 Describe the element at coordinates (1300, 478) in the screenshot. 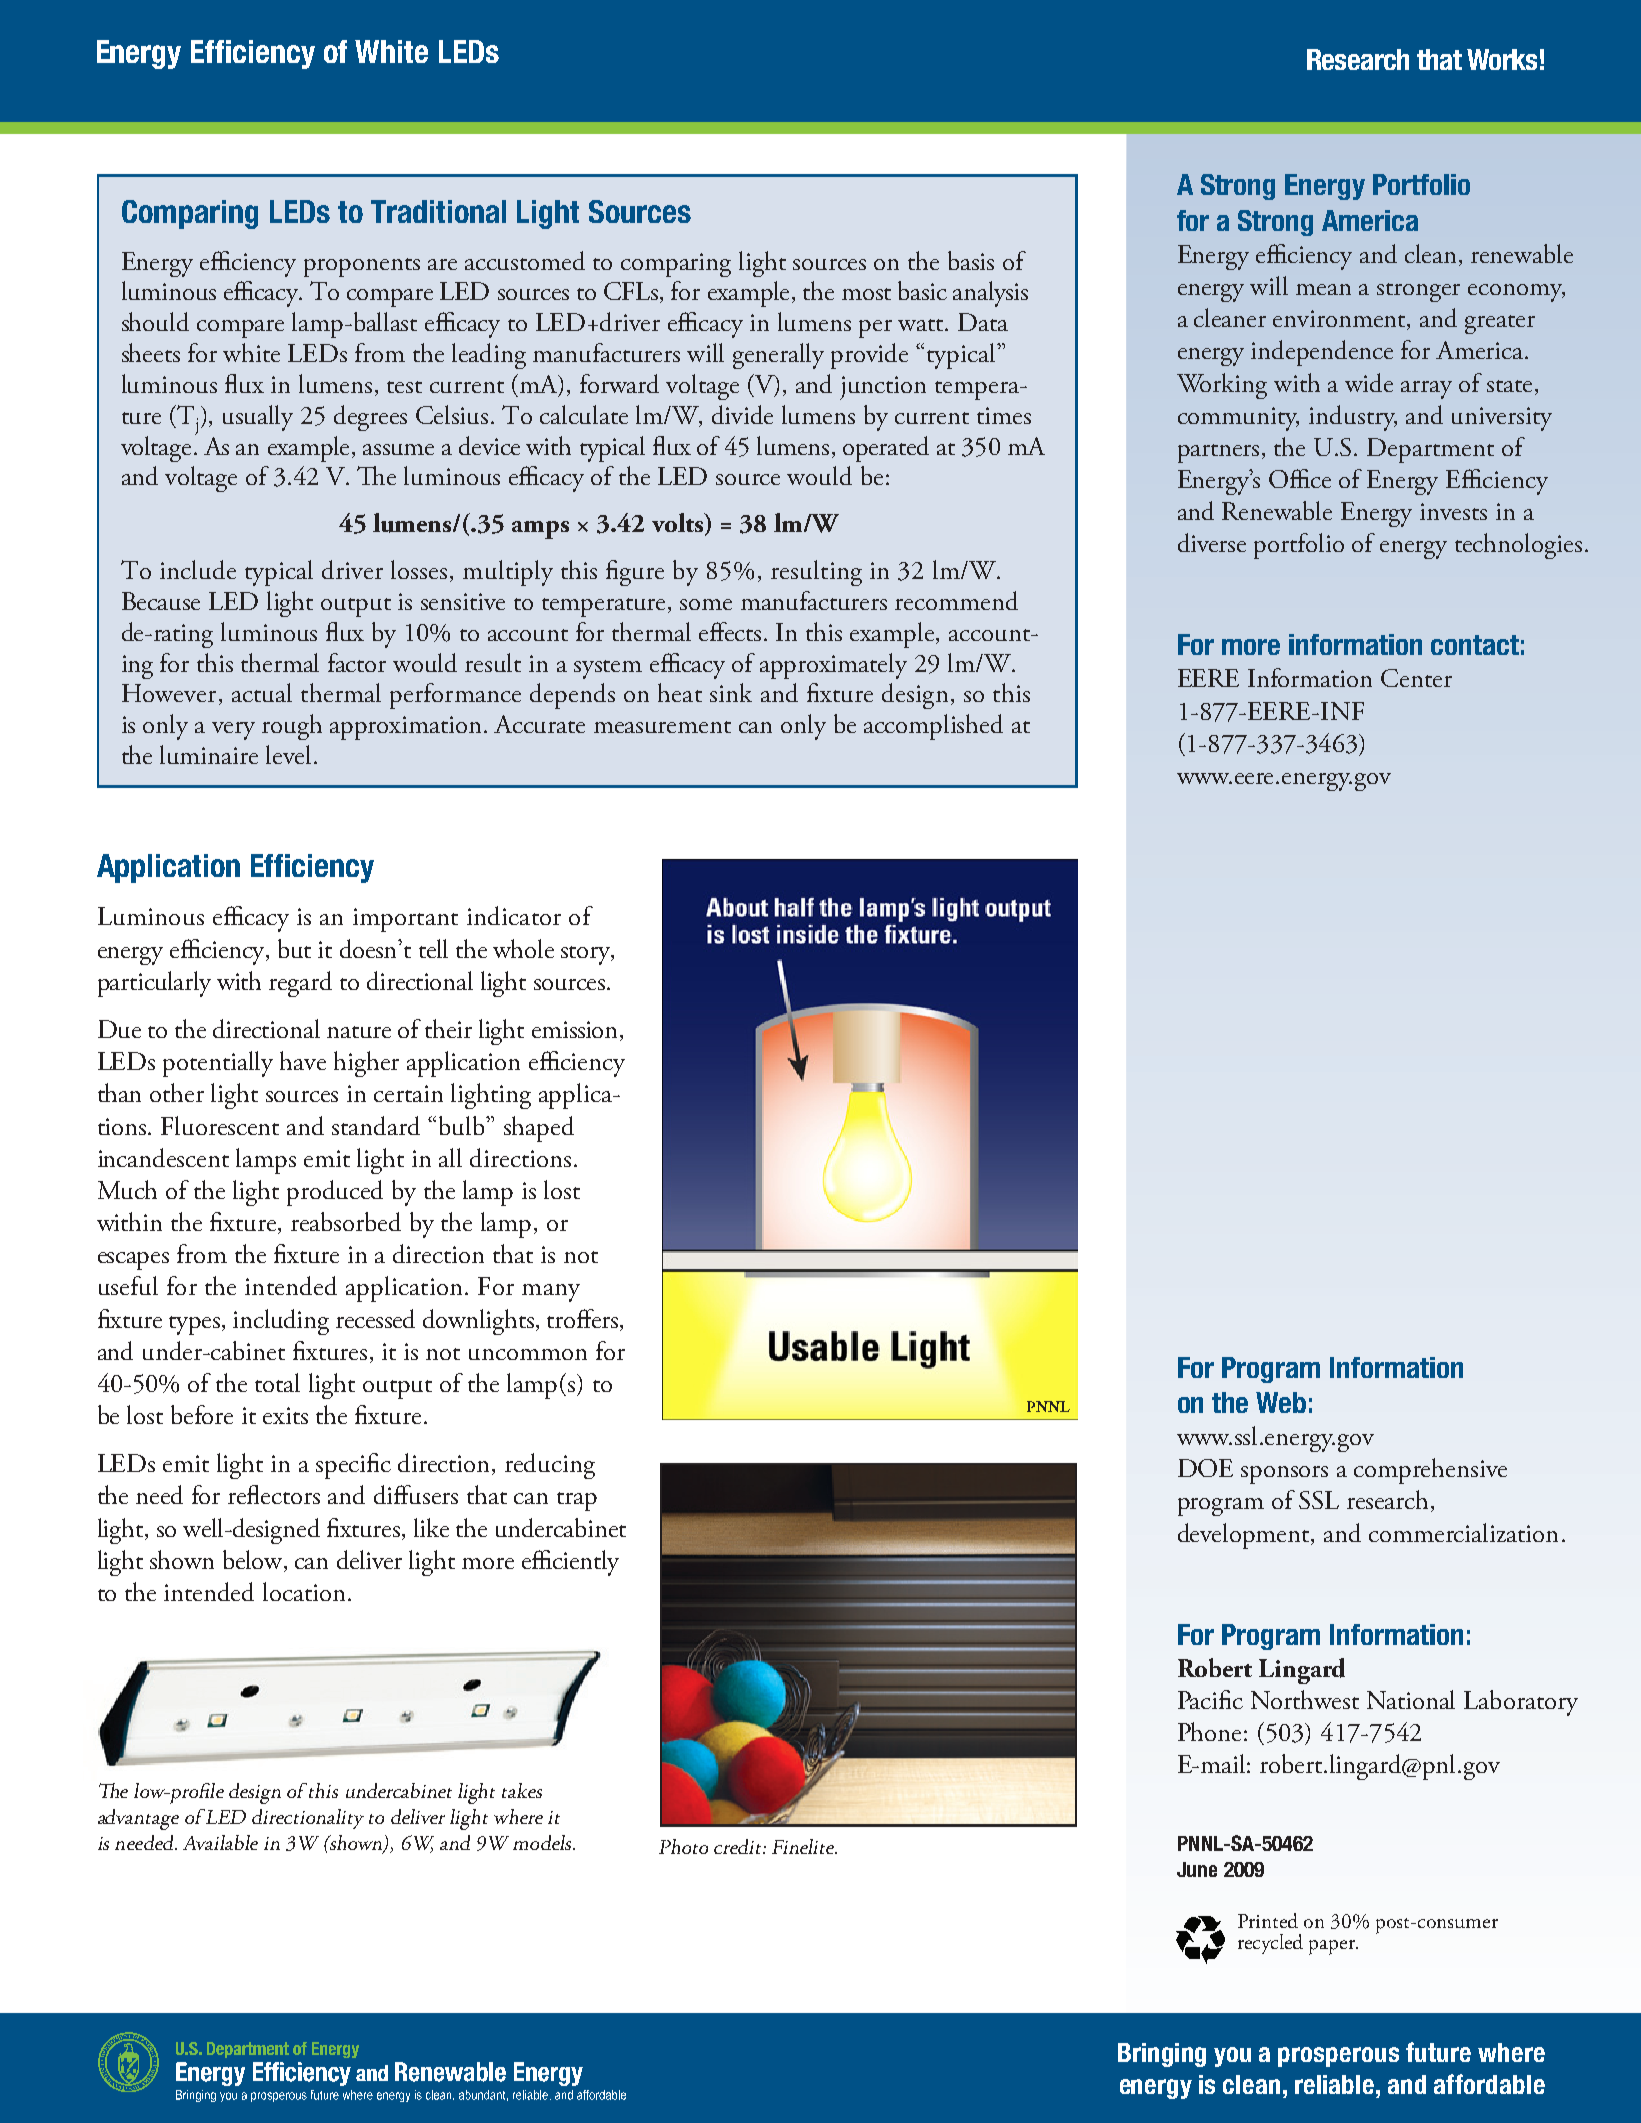

I see `Office` at that location.
